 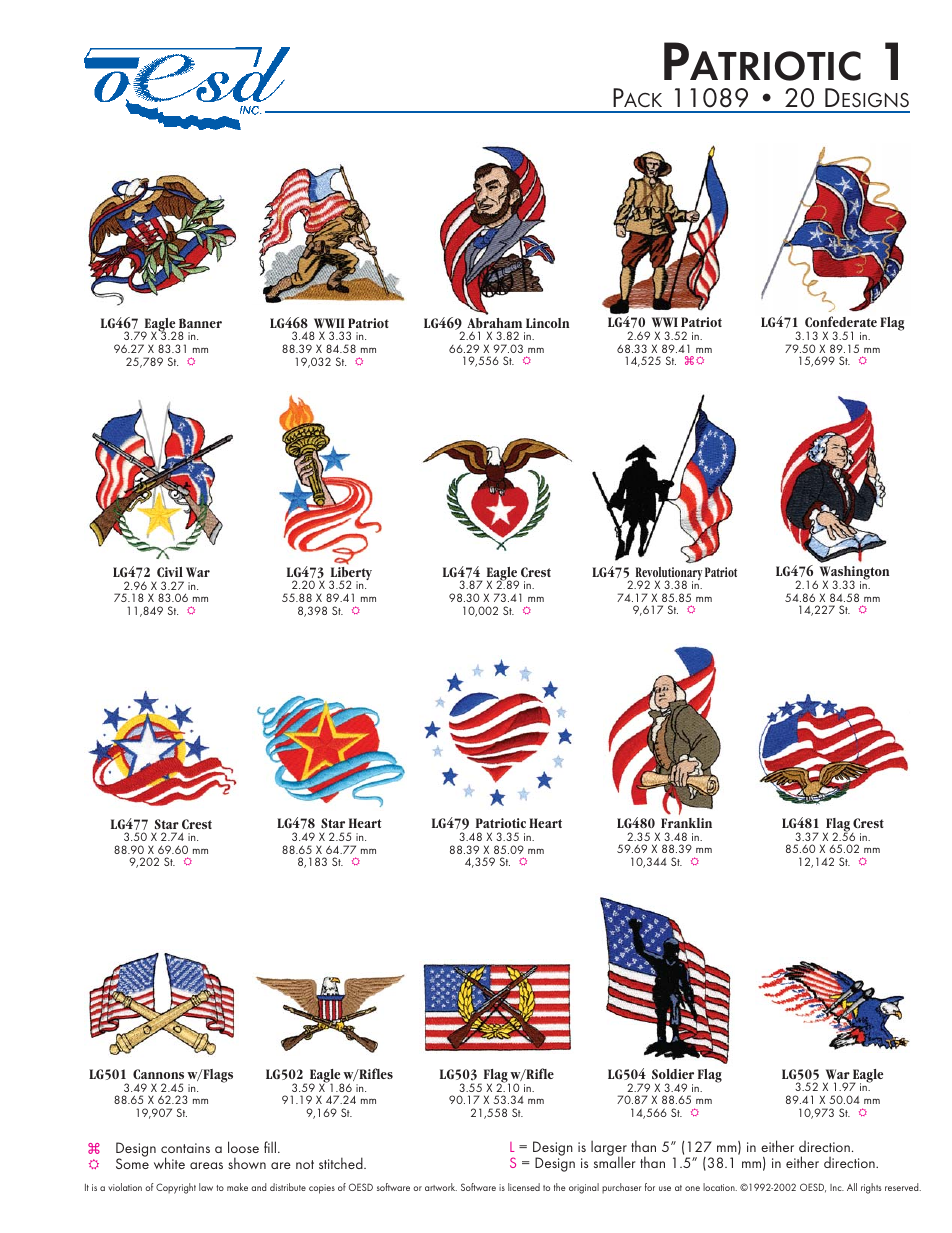 What do you see at coordinates (170, 572) in the screenshot?
I see `Civil` at bounding box center [170, 572].
